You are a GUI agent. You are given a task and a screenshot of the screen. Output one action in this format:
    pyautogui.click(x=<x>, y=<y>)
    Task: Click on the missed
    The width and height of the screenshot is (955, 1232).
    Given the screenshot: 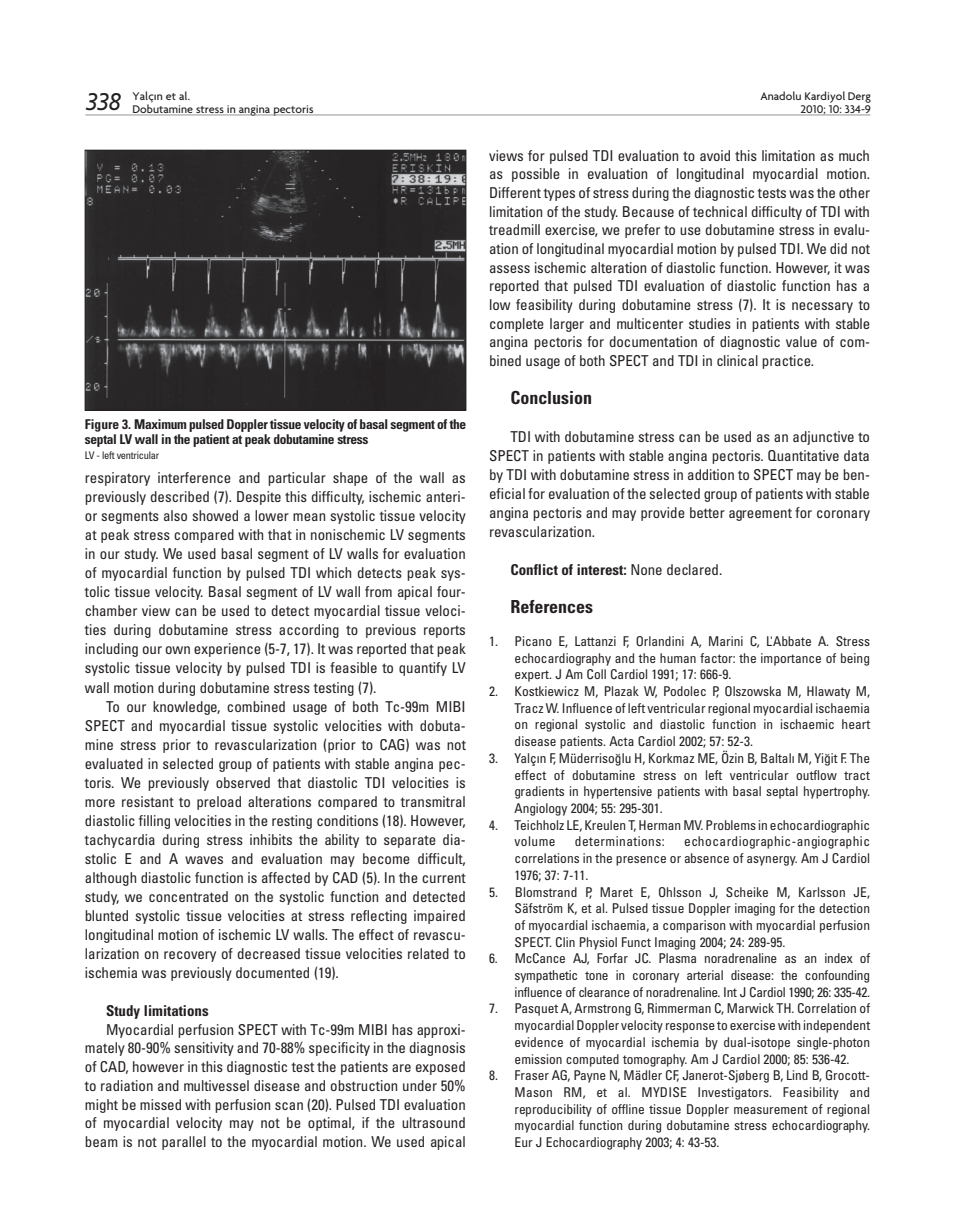 What is the action you would take?
    pyautogui.click(x=160, y=1104)
